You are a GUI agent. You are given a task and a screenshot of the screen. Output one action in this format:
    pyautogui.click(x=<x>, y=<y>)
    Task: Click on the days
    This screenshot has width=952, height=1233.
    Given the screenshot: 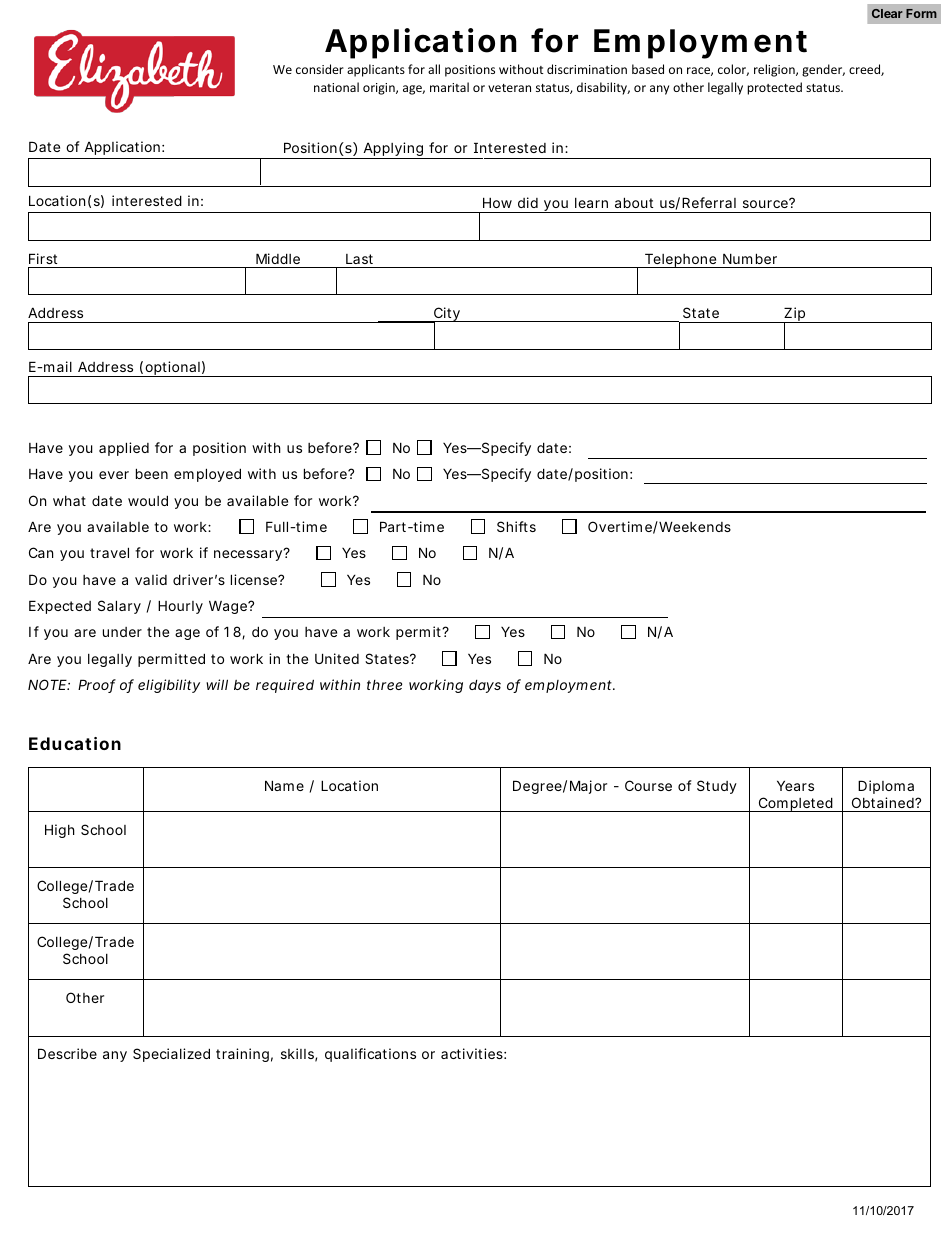 What is the action you would take?
    pyautogui.click(x=485, y=686)
